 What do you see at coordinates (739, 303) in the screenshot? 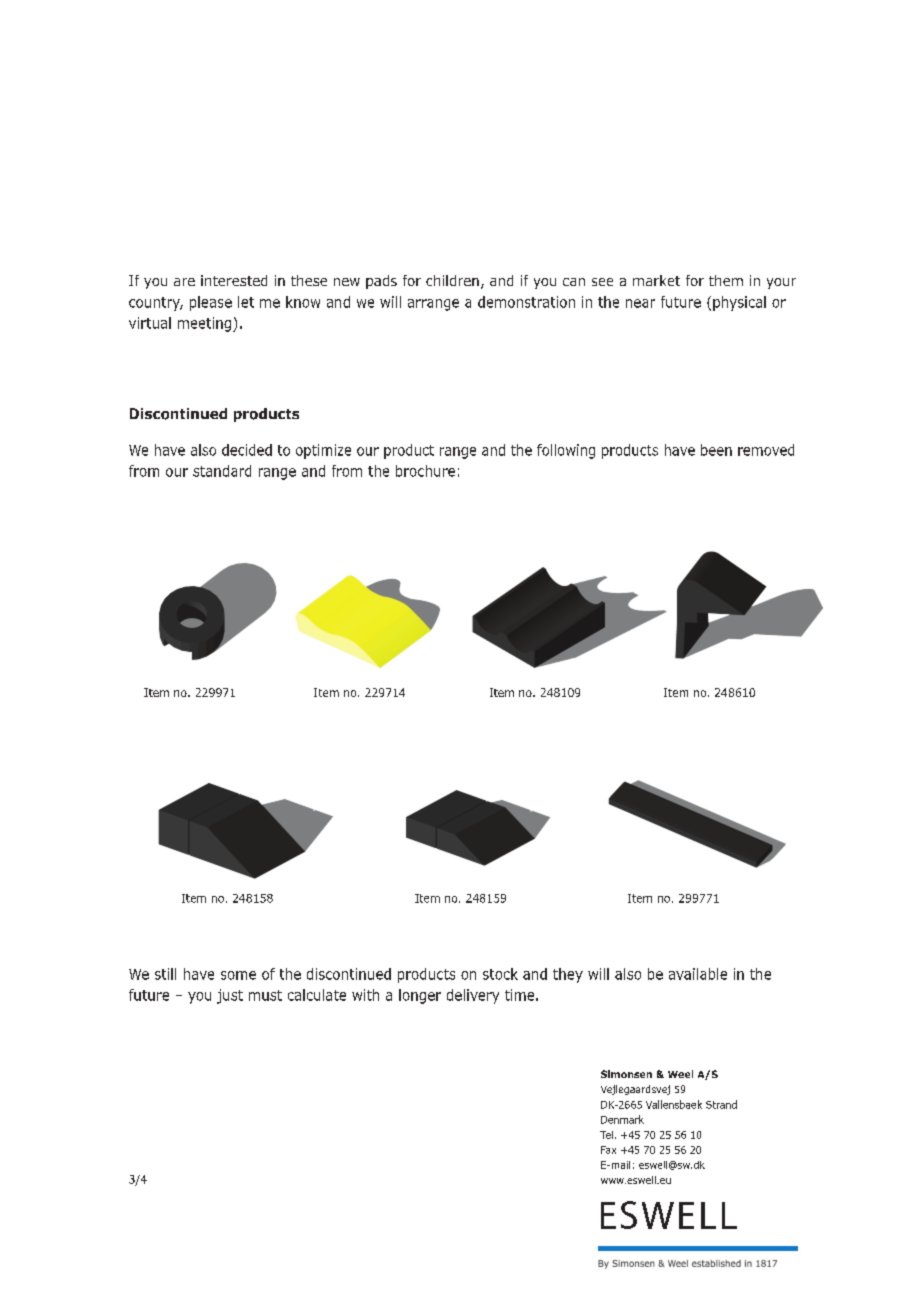
I see `physical` at bounding box center [739, 303].
